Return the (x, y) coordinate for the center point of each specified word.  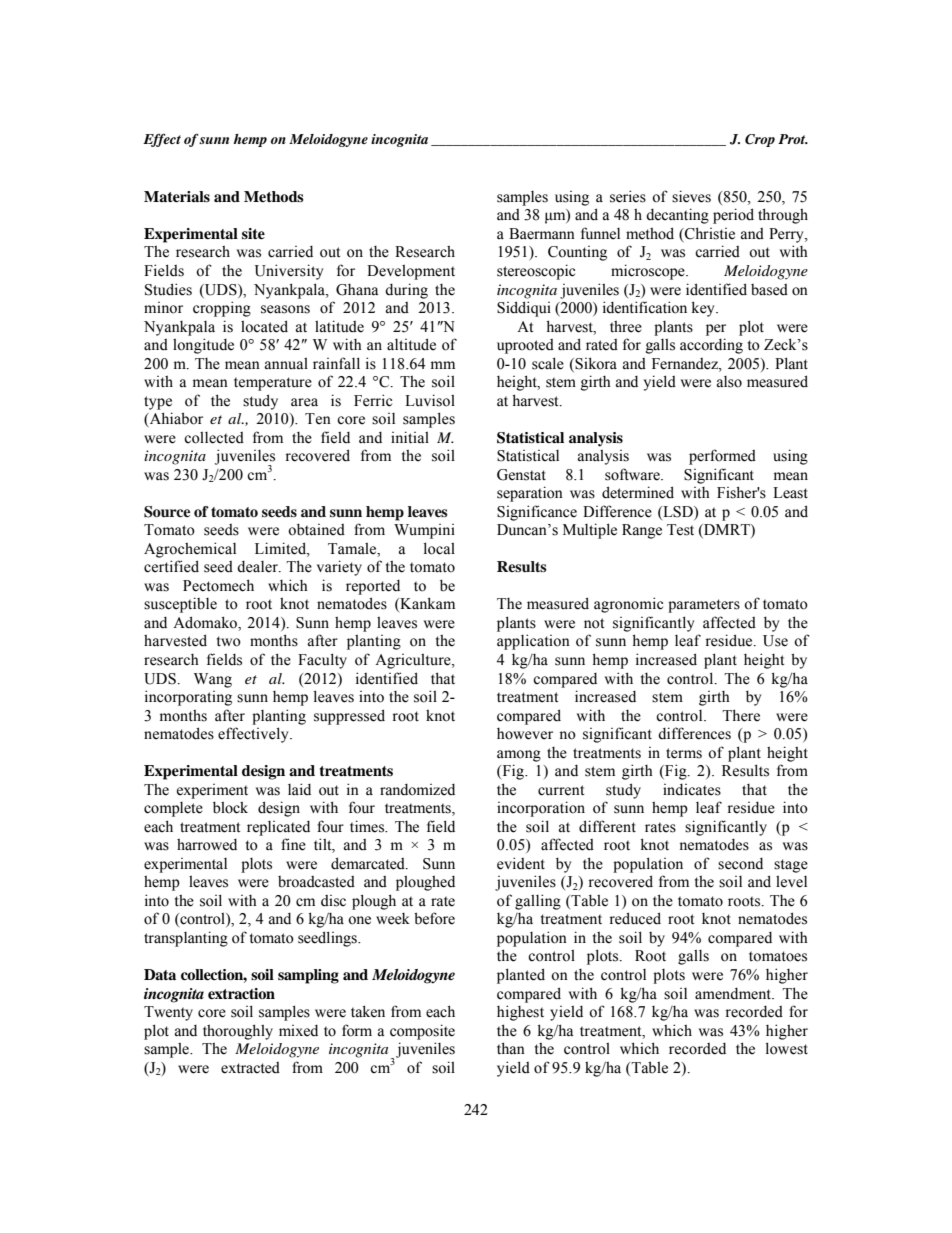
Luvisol (430, 400)
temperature (273, 384)
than (511, 1048)
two (229, 641)
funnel (600, 233)
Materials (177, 197)
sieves (691, 196)
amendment (734, 994)
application (533, 642)
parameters (704, 606)
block (230, 807)
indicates (692, 790)
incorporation (541, 809)
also (729, 382)
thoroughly (238, 1032)
